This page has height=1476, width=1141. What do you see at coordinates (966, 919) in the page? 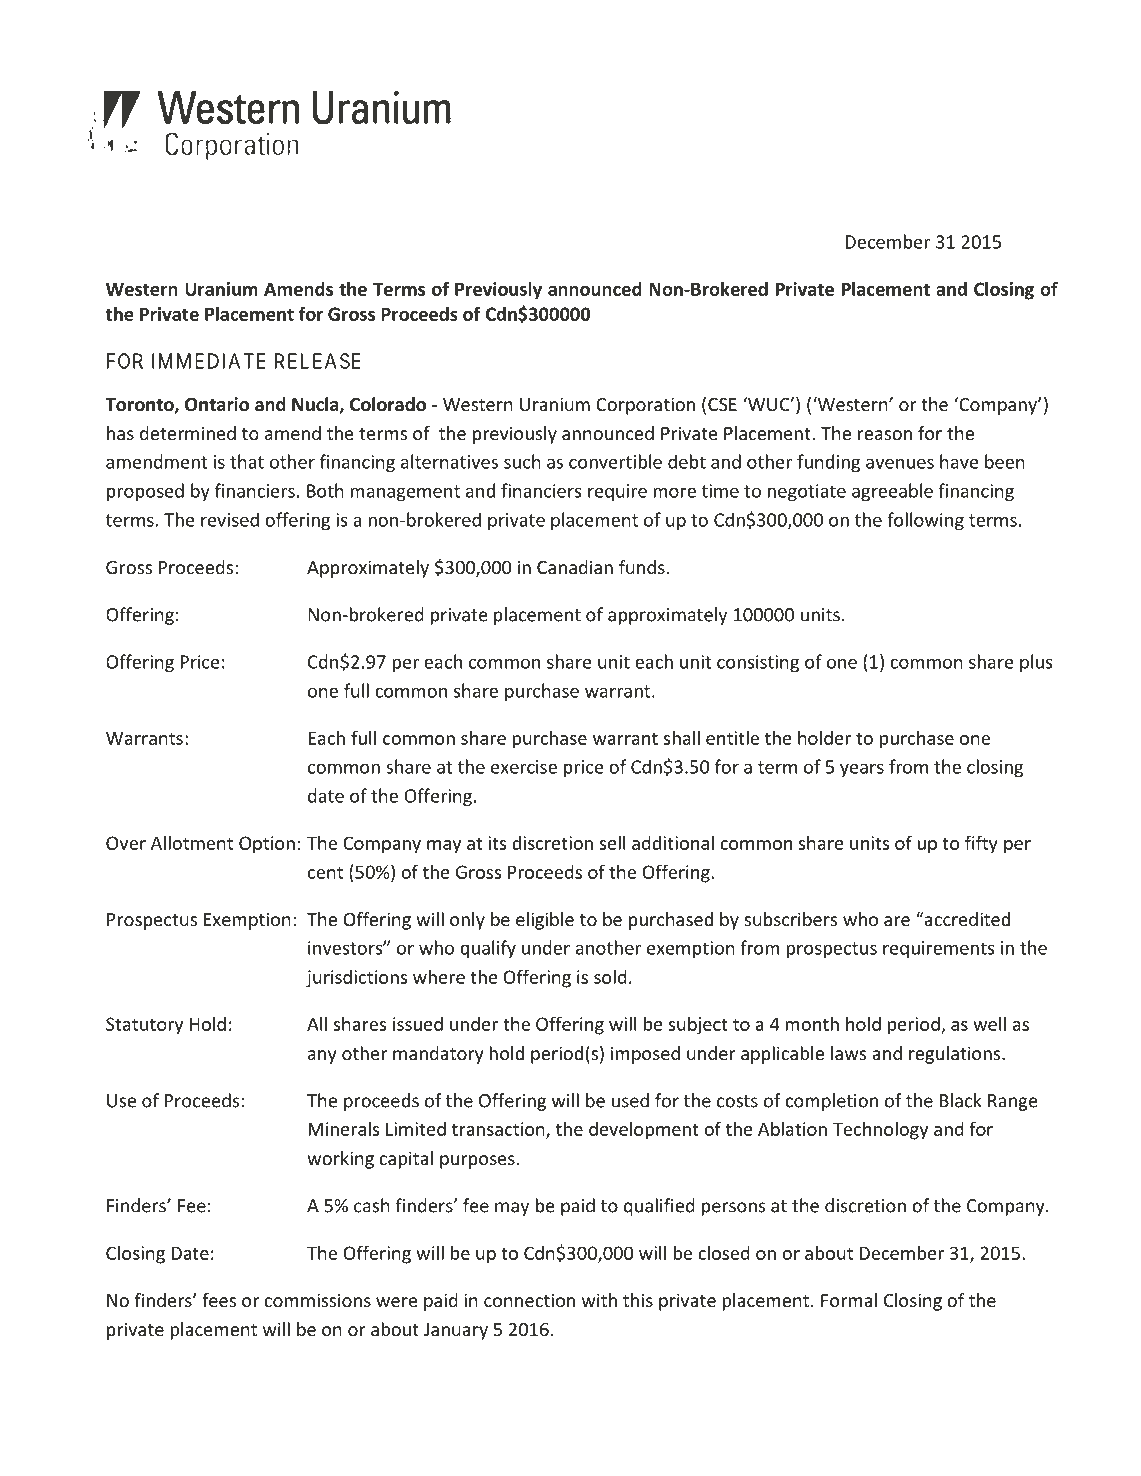
I see `accredited` at bounding box center [966, 919].
